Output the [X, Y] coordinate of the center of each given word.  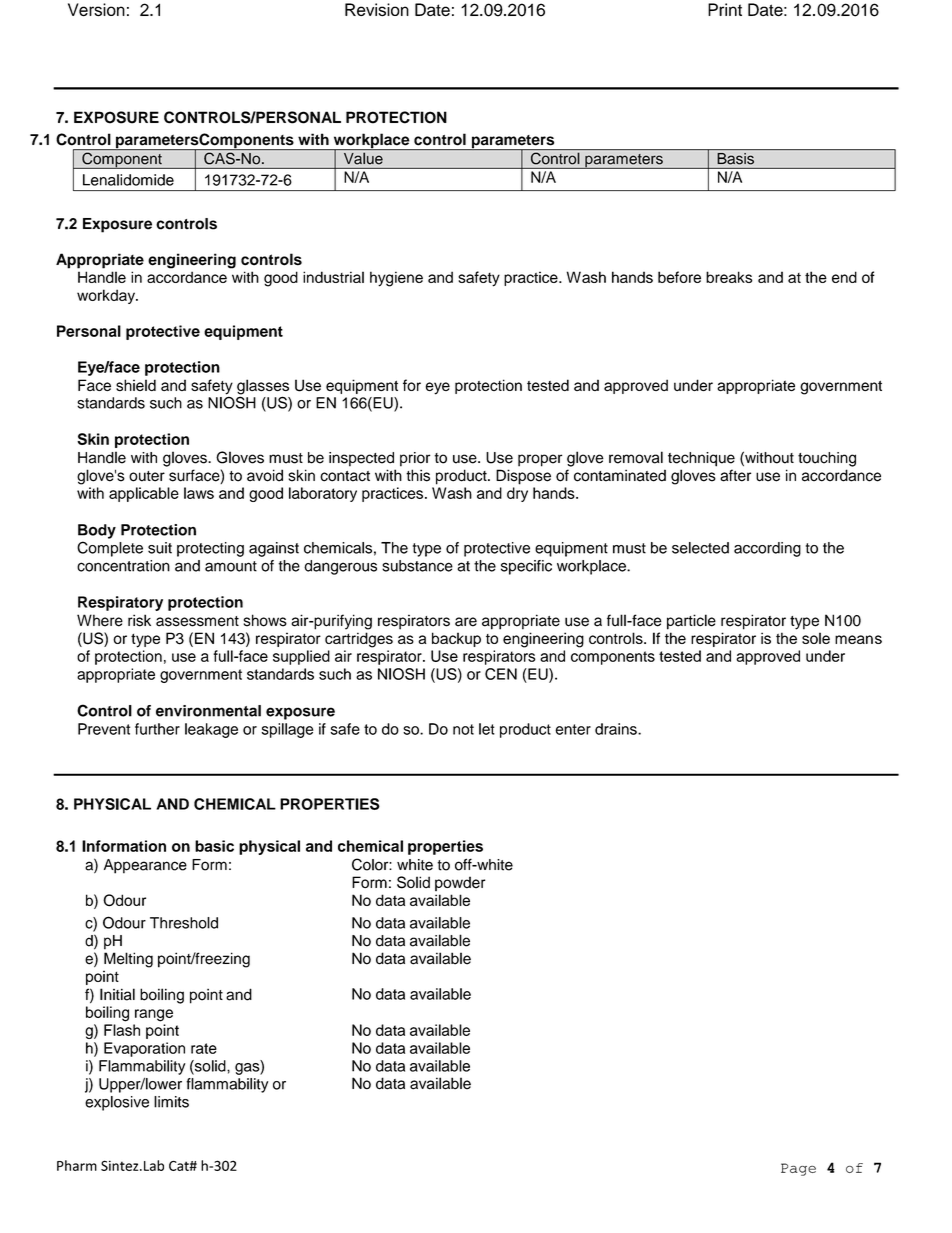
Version [96, 10]
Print [725, 9]
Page [798, 1169]
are [466, 622]
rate [204, 1048]
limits [171, 1102]
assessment [197, 621]
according [767, 549]
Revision [377, 10]
